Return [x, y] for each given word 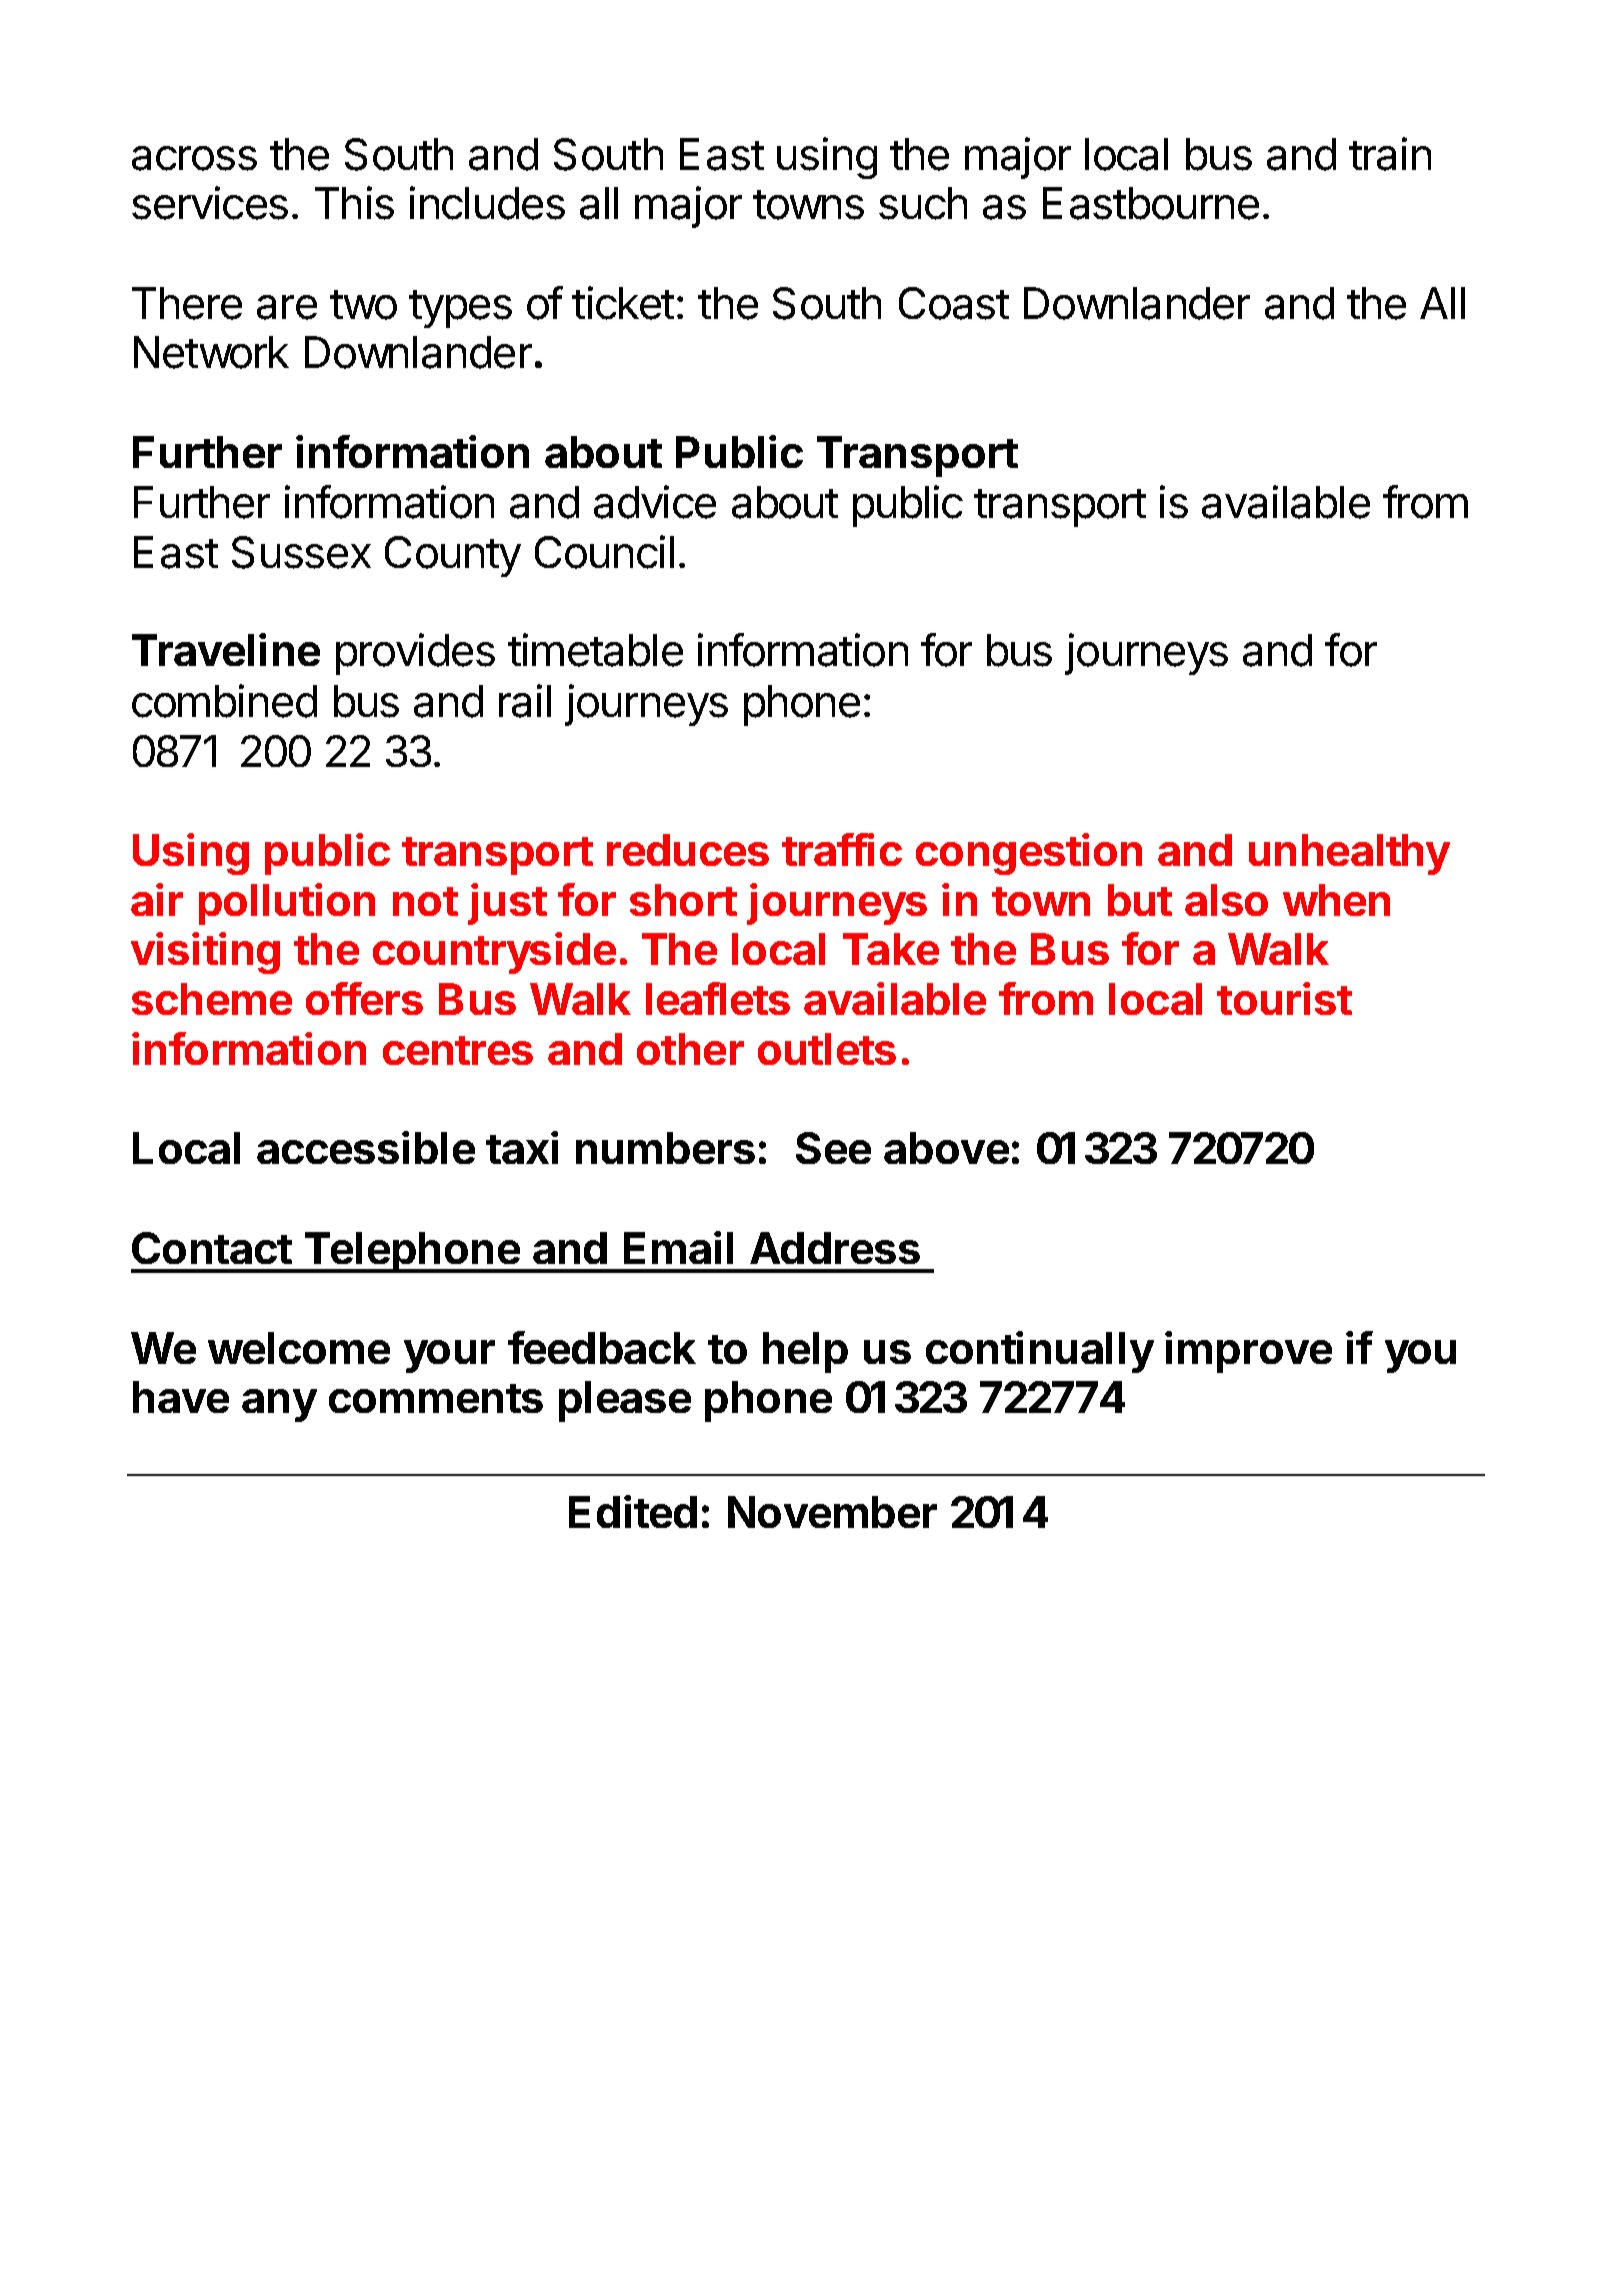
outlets [827, 1049]
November [832, 1512]
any [279, 1405]
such [923, 203]
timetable [595, 650]
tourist [1284, 998]
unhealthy [1349, 854]
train [1390, 154]
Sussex [301, 552]
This [354, 203]
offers [364, 998]
